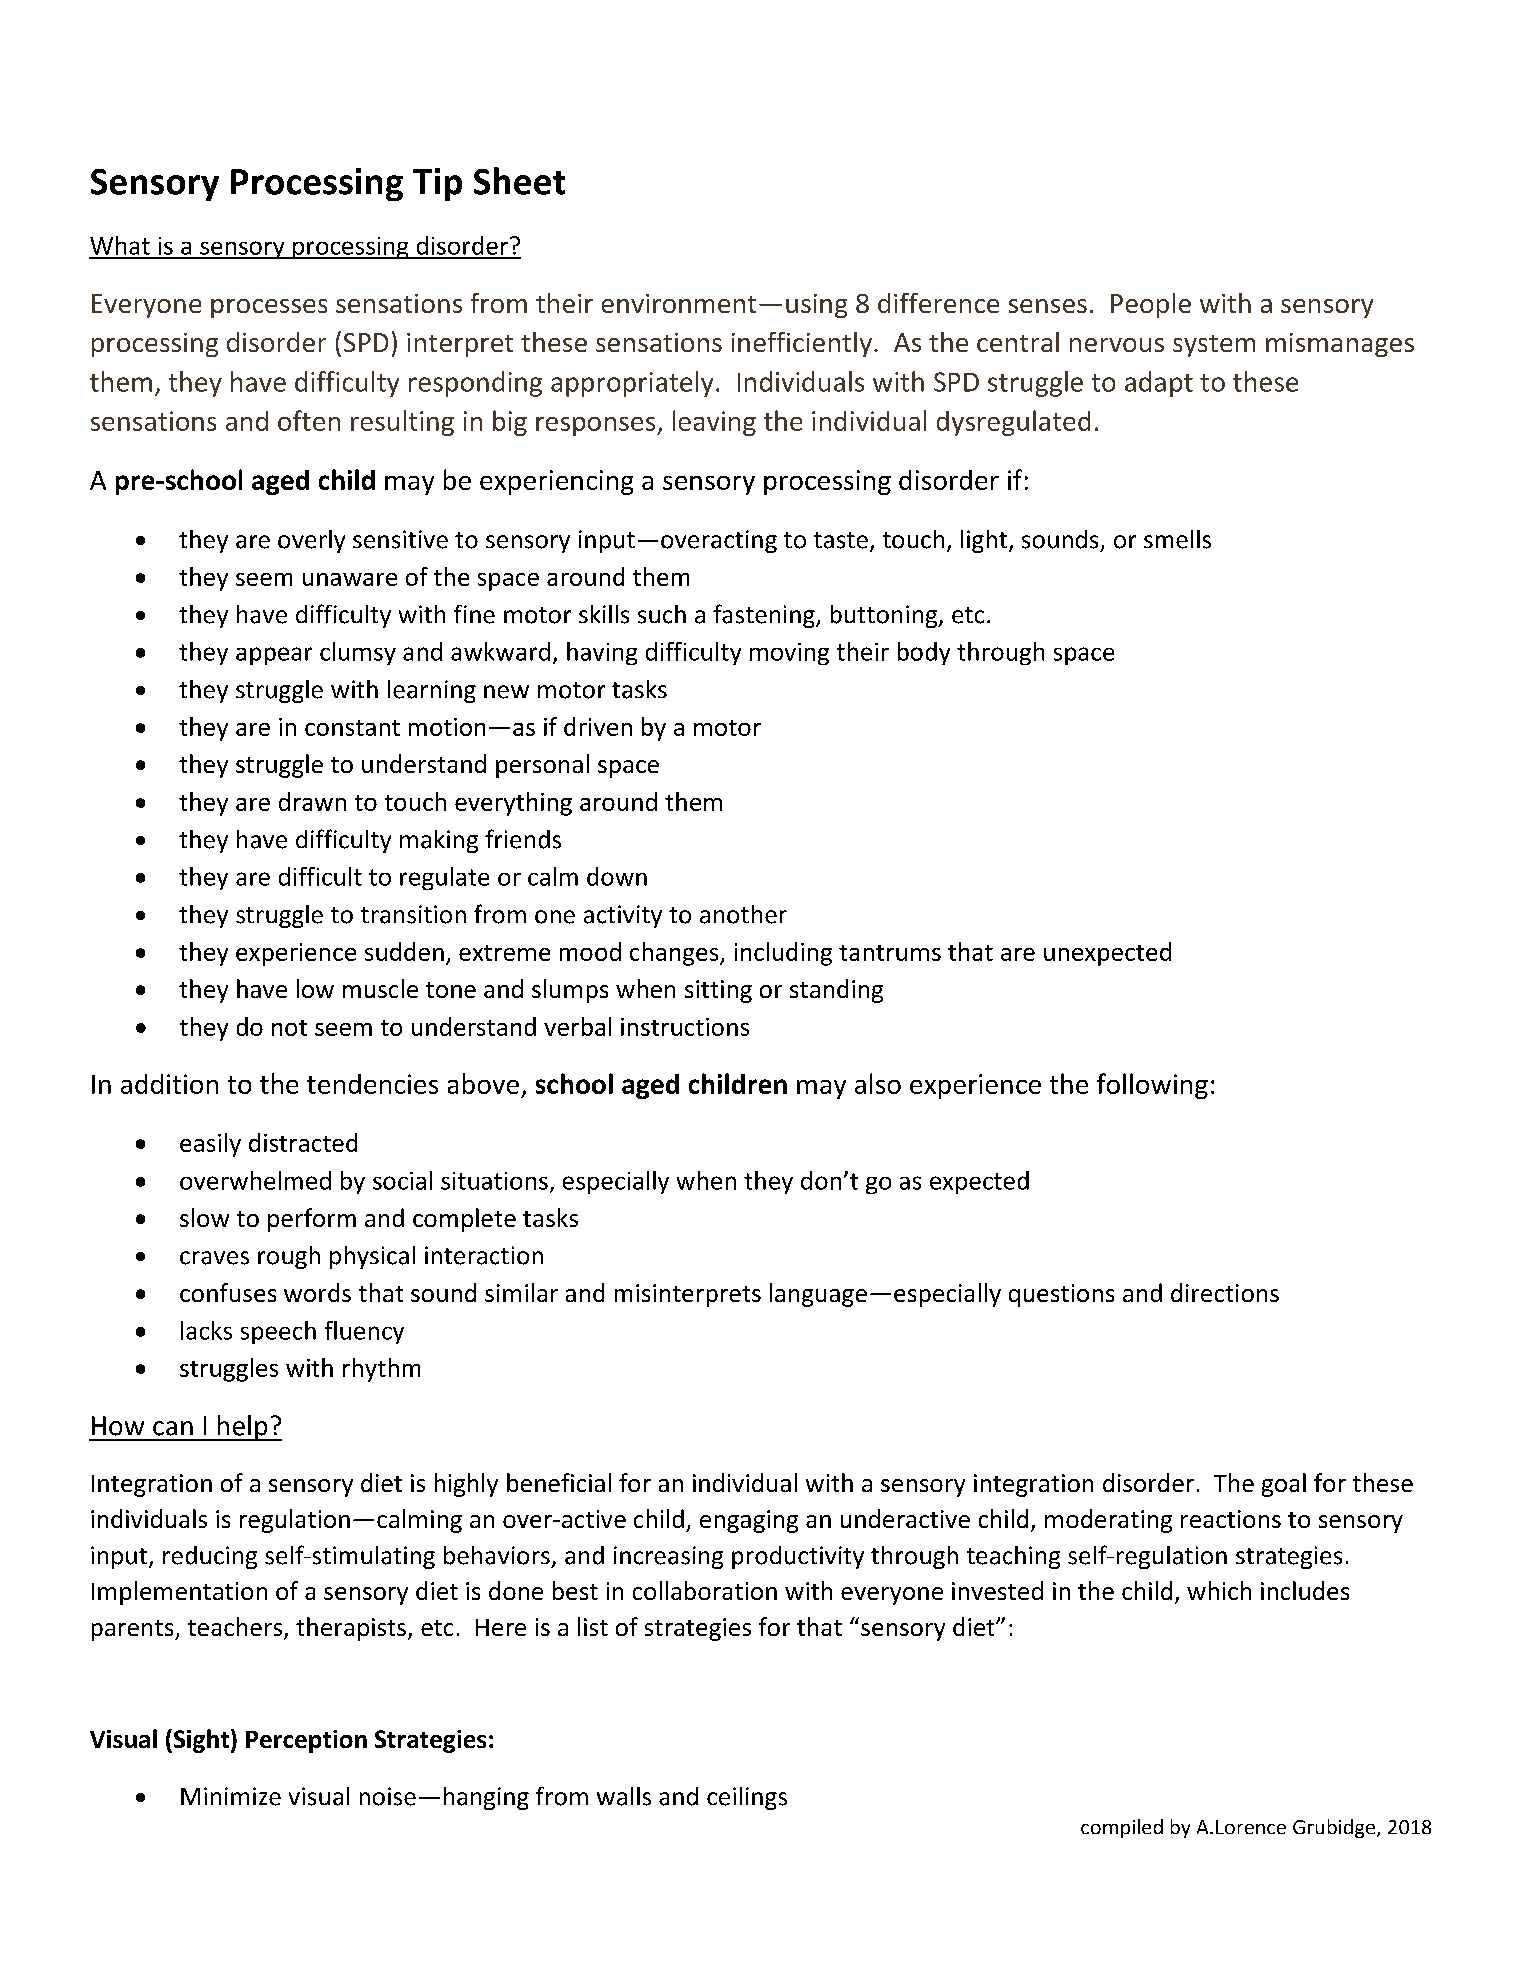 This page has width=1521, height=1969. Describe the element at coordinates (718, 991) in the page. I see `sitting` at that location.
